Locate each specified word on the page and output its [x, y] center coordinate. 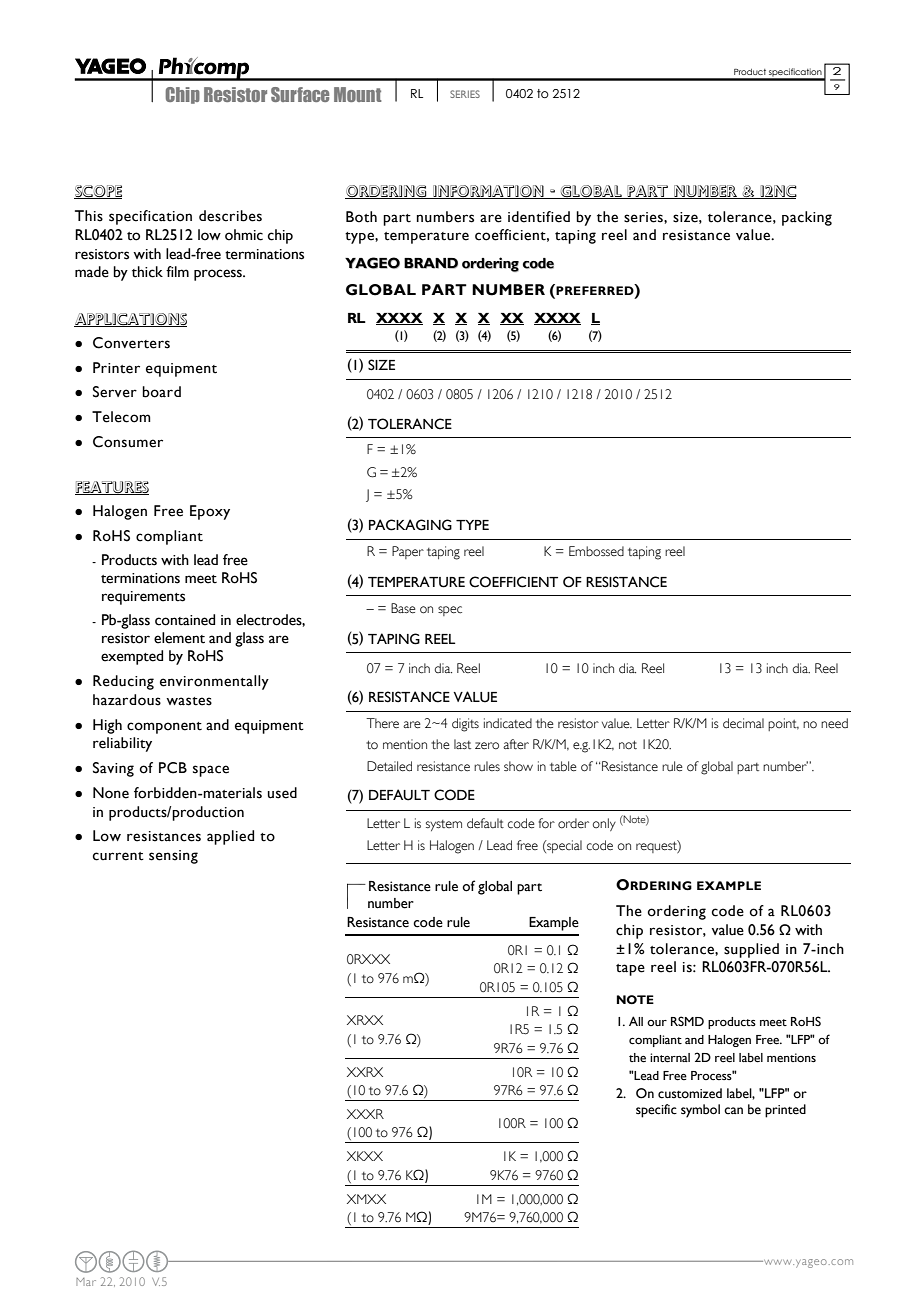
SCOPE [98, 192]
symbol [700, 1111]
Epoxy [210, 512]
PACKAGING [410, 525]
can [733, 1111]
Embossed [596, 551]
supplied [751, 950]
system [444, 825]
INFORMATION [488, 192]
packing [807, 218]
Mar [86, 1282]
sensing [173, 857]
